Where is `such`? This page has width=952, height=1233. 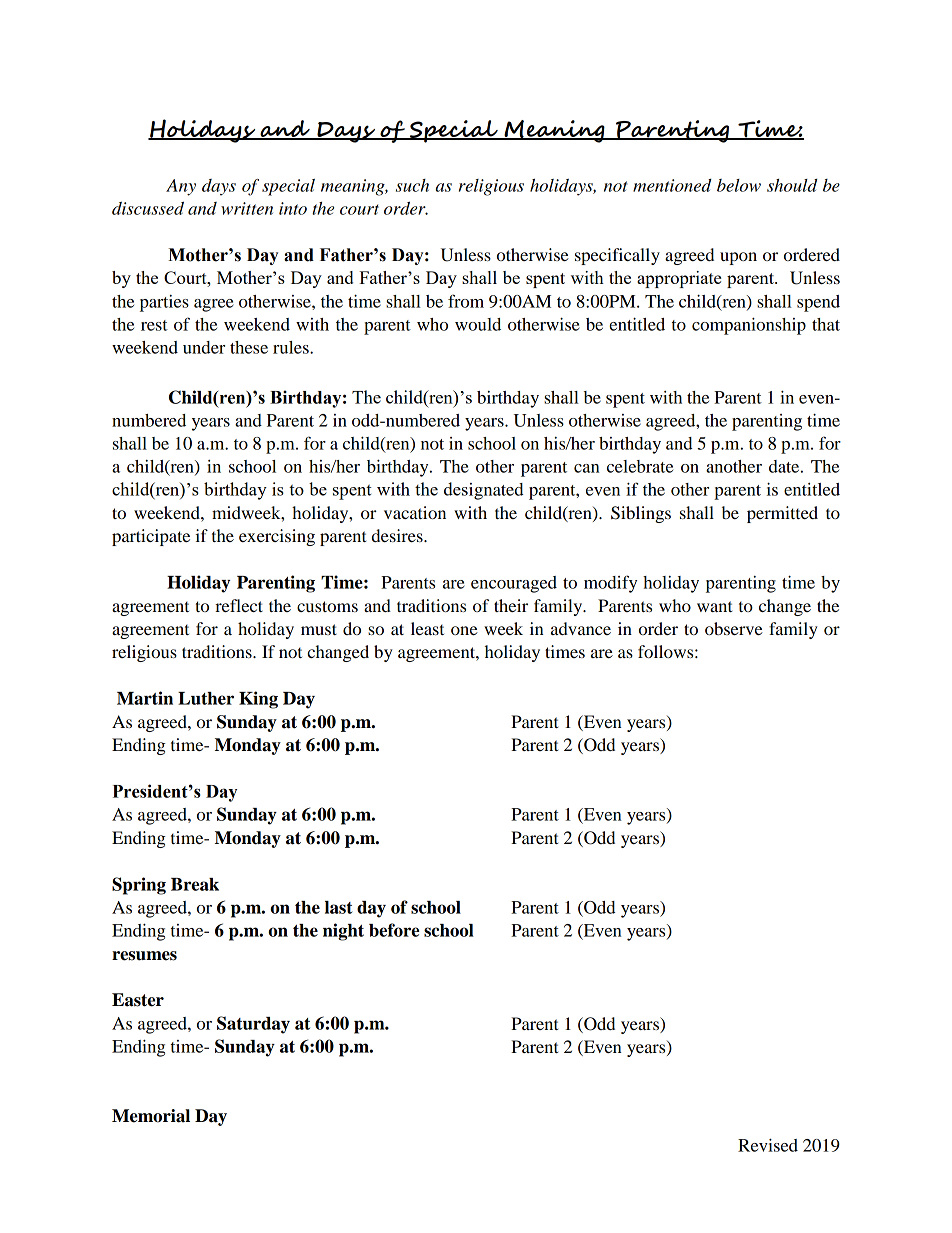
such is located at coordinates (412, 185).
